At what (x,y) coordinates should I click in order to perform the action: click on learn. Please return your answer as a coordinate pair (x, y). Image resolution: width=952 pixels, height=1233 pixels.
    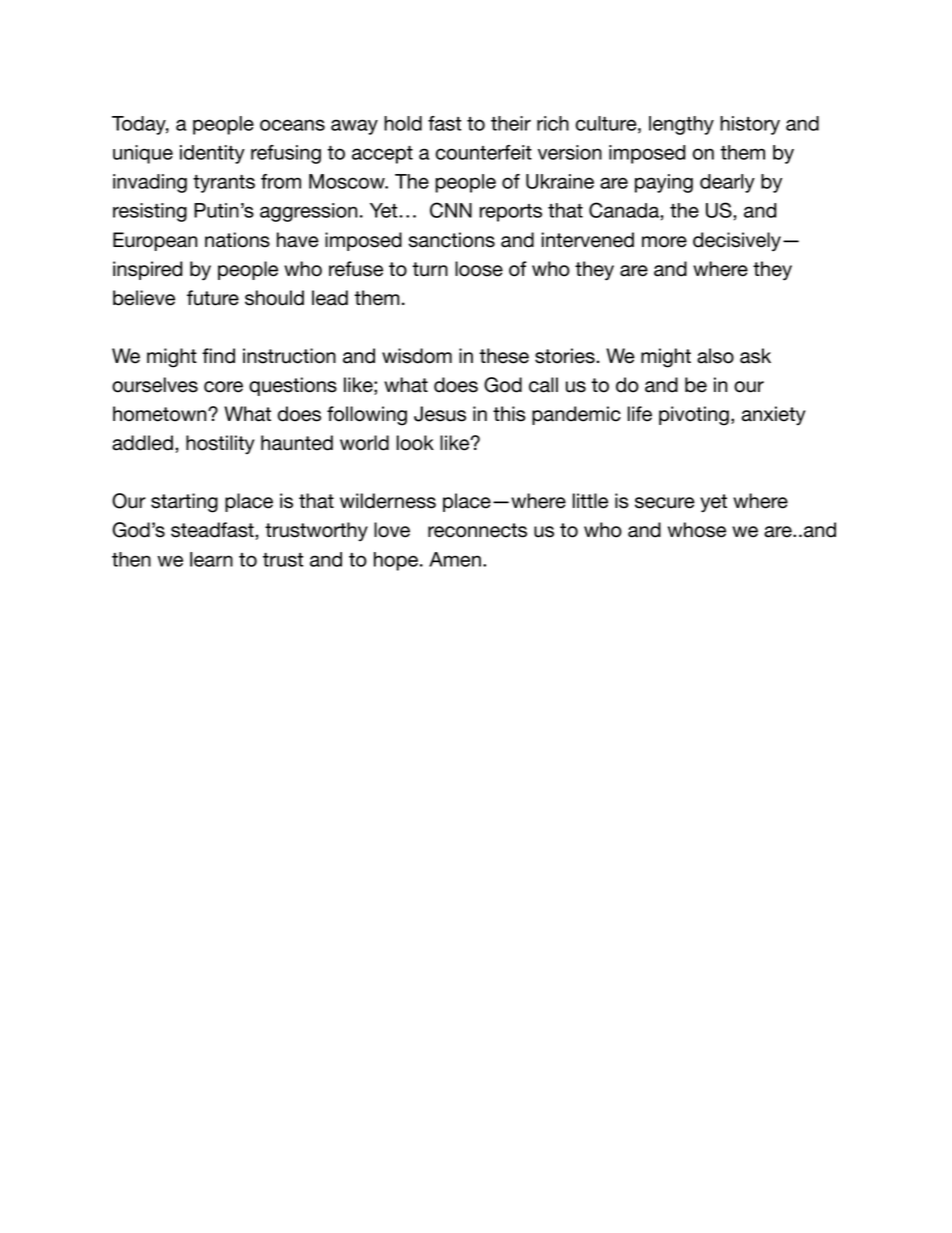
    Looking at the image, I should click on (211, 559).
